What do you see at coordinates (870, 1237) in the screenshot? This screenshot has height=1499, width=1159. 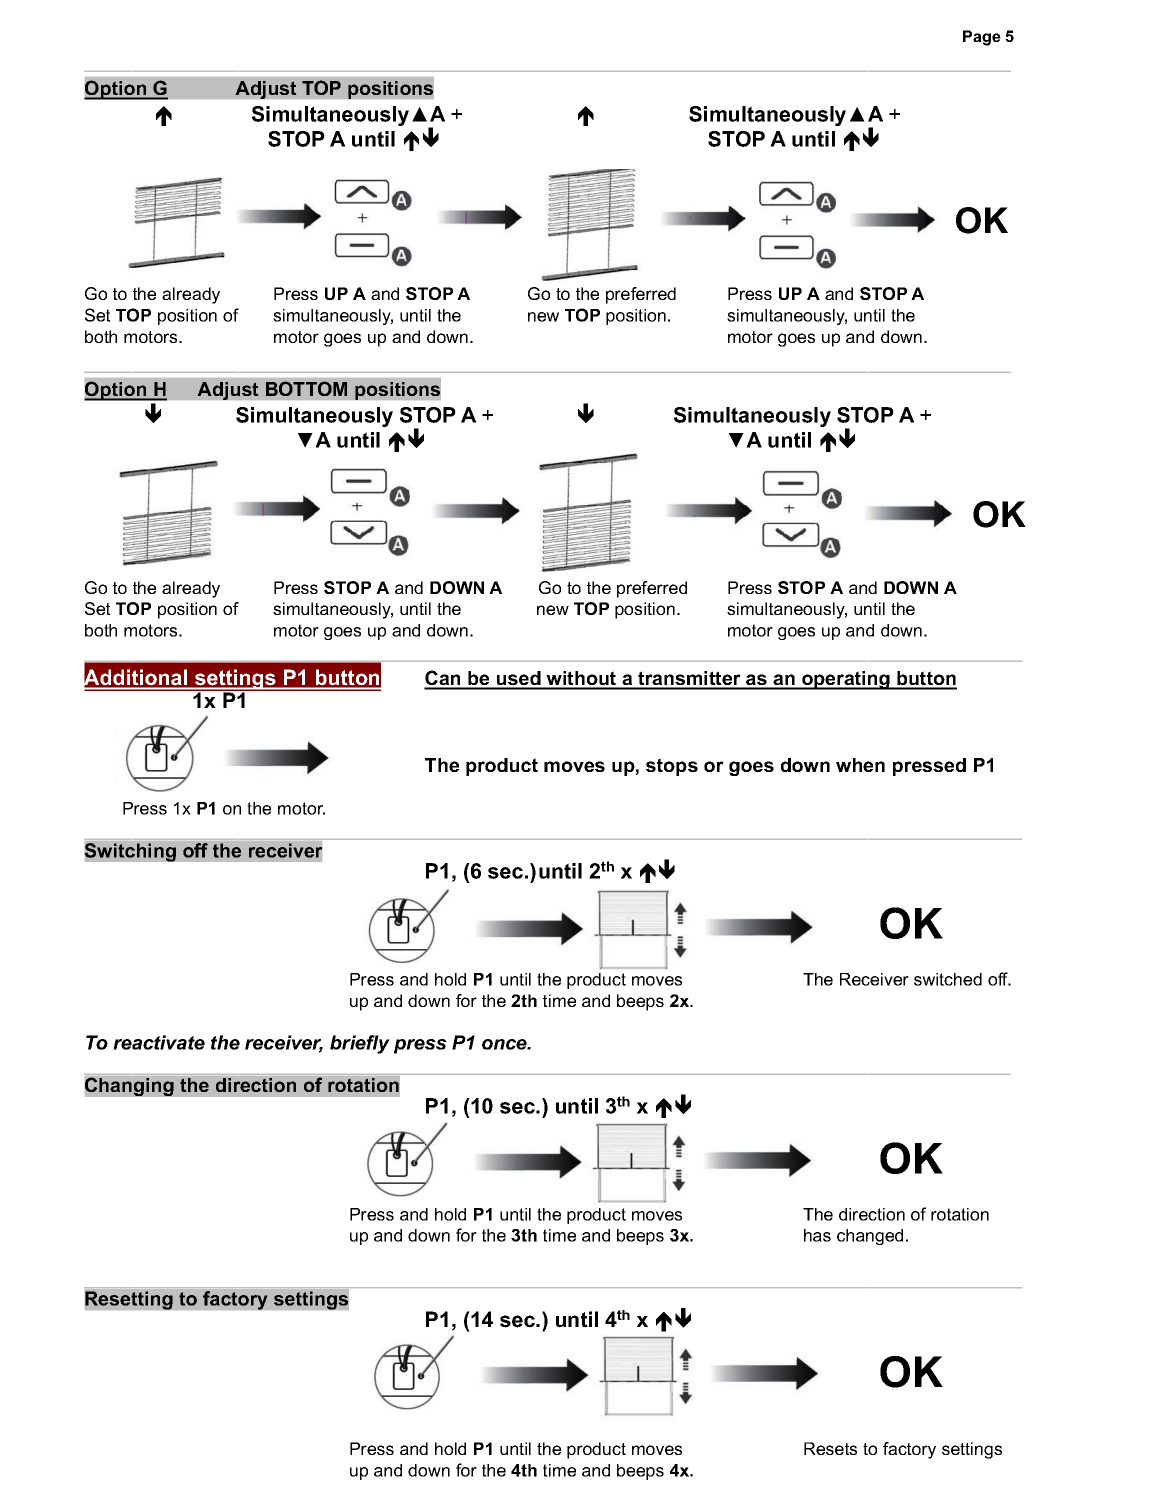 I see `changed` at bounding box center [870, 1237].
